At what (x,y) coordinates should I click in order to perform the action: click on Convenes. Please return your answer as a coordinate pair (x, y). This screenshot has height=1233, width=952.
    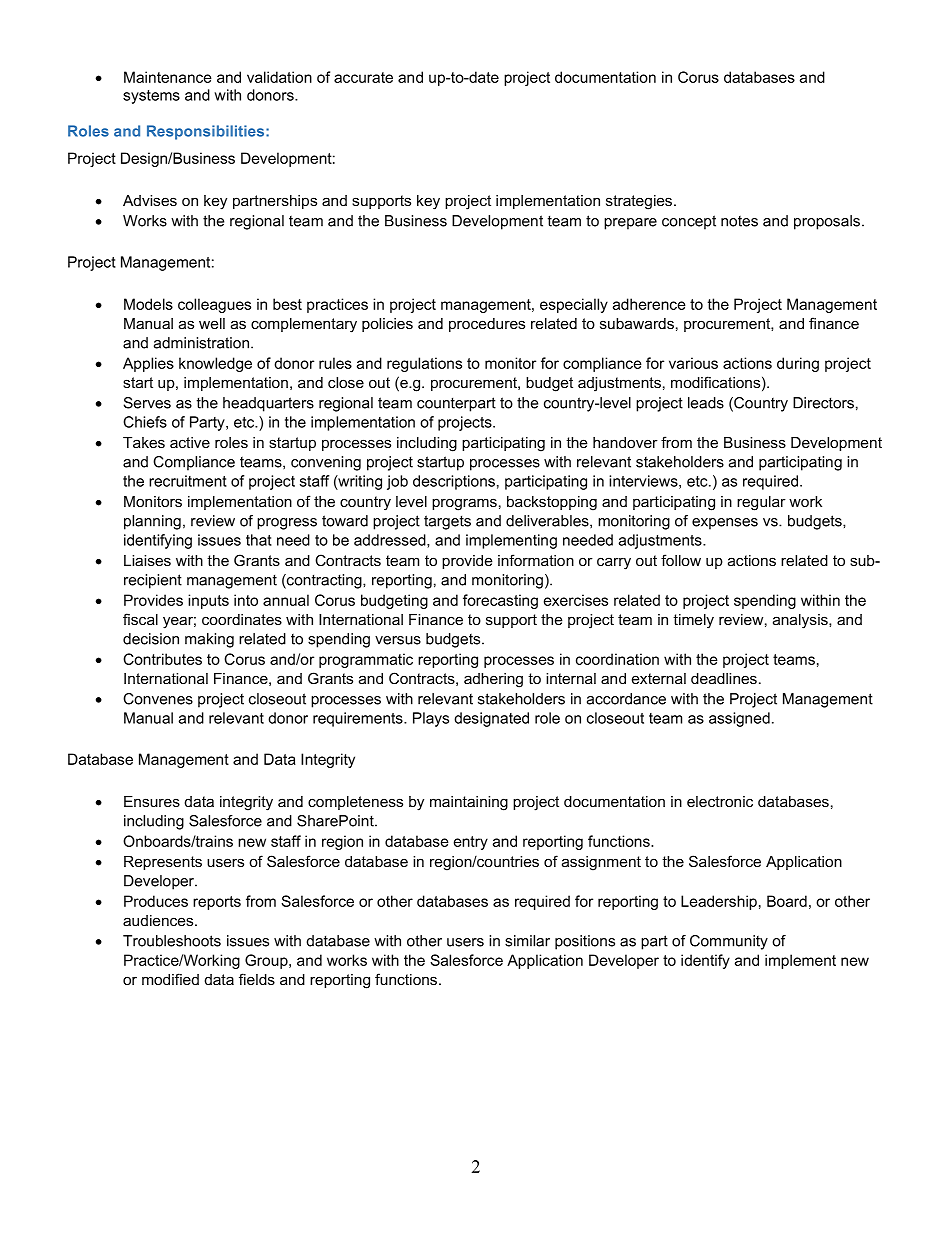
    Looking at the image, I should click on (158, 699).
